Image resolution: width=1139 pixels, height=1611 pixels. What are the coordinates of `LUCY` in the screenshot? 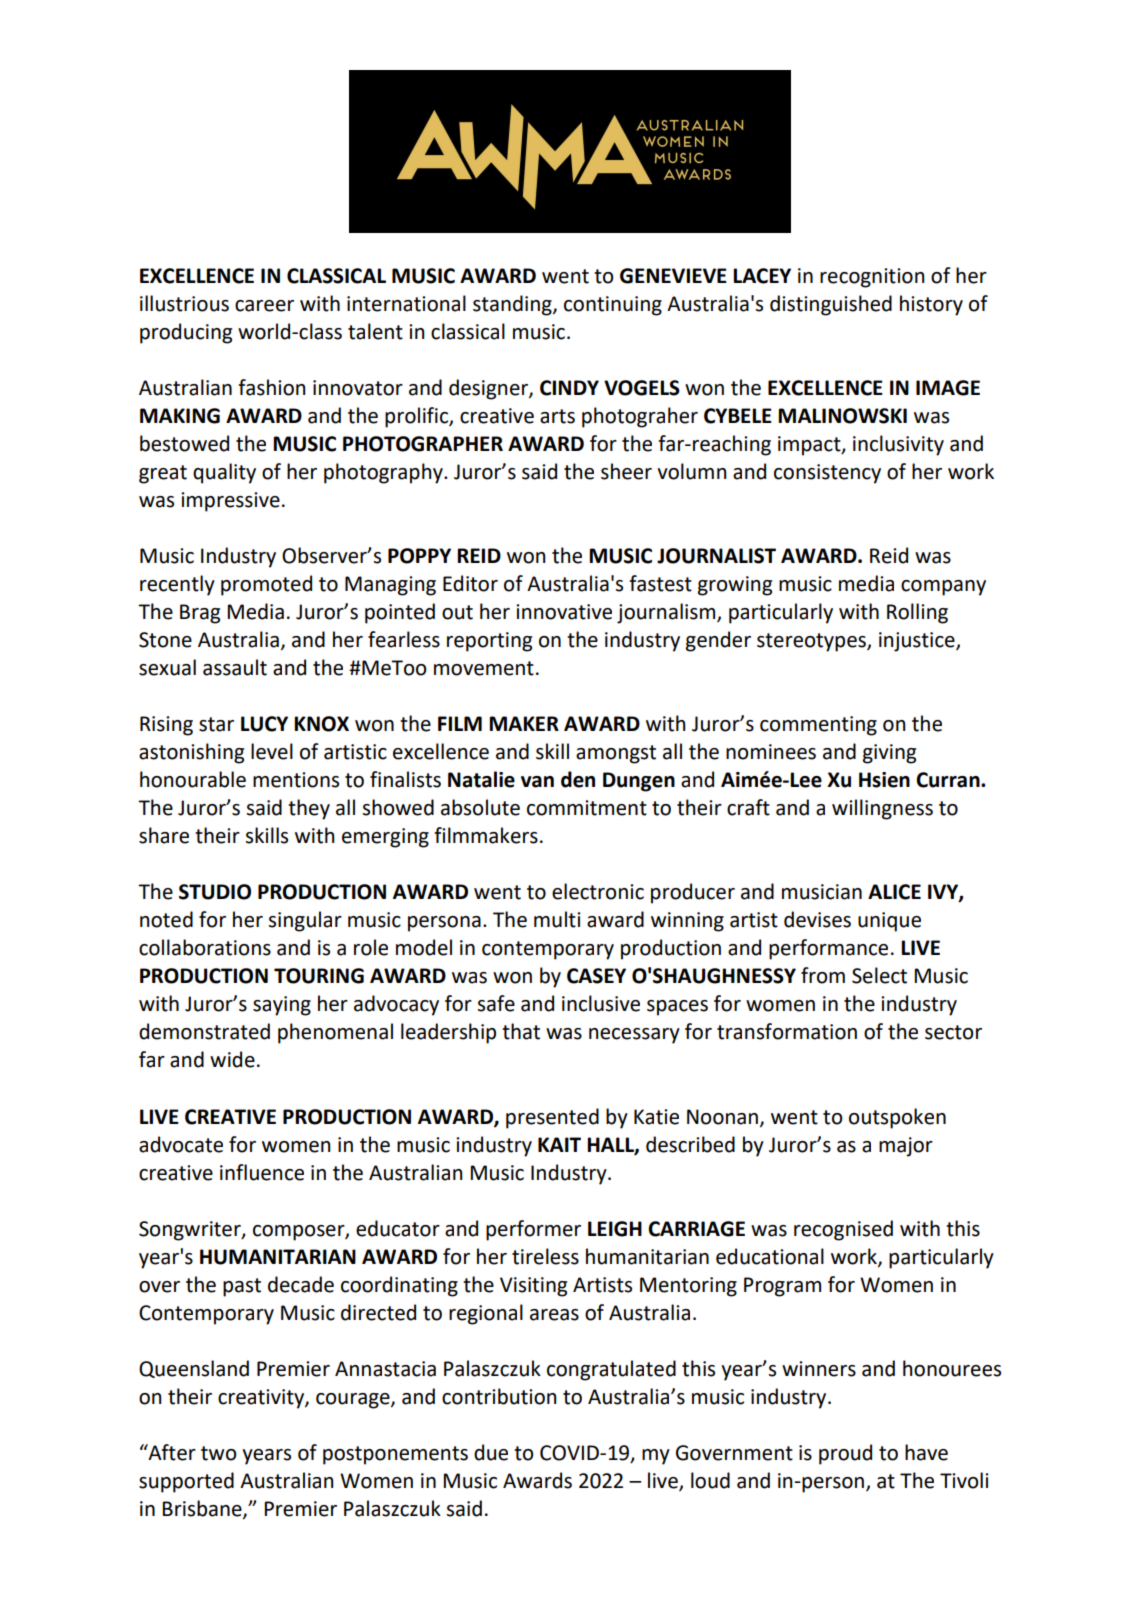 It's located at (264, 724).
